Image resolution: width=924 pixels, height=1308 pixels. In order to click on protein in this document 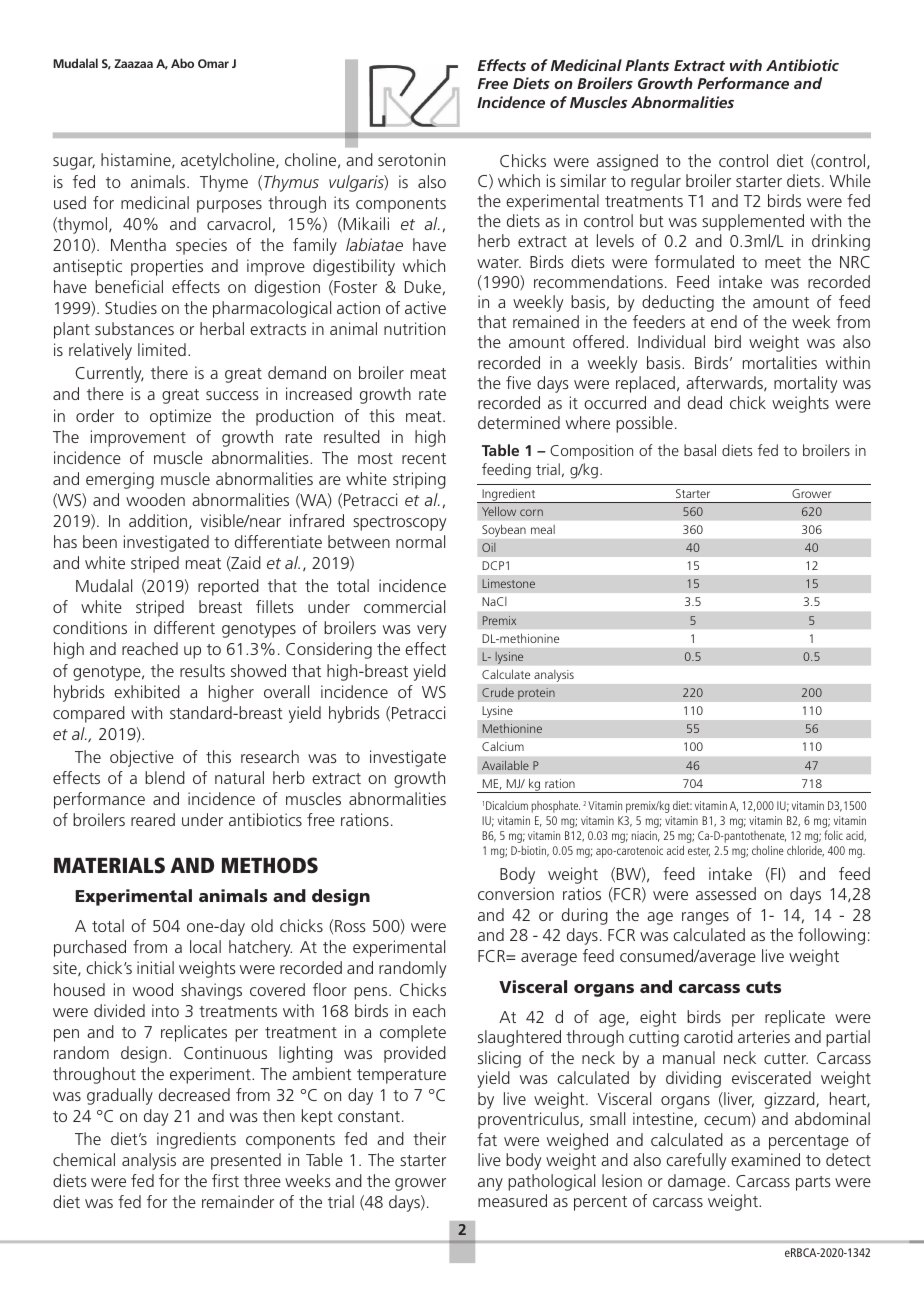, I will do `click(536, 694)`.
